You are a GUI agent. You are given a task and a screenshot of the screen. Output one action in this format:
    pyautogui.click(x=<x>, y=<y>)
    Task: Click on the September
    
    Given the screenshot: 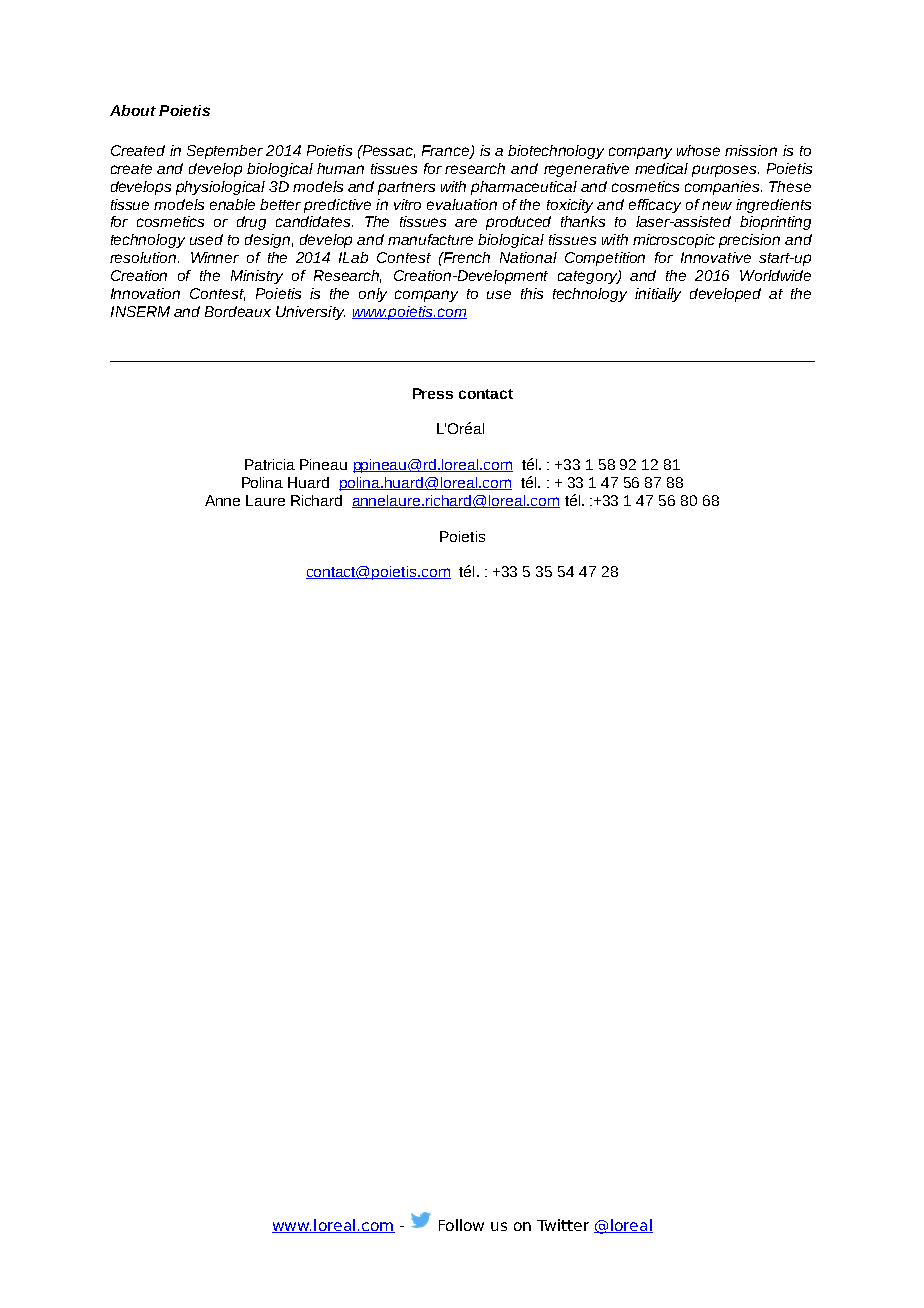 What is the action you would take?
    pyautogui.click(x=225, y=152)
